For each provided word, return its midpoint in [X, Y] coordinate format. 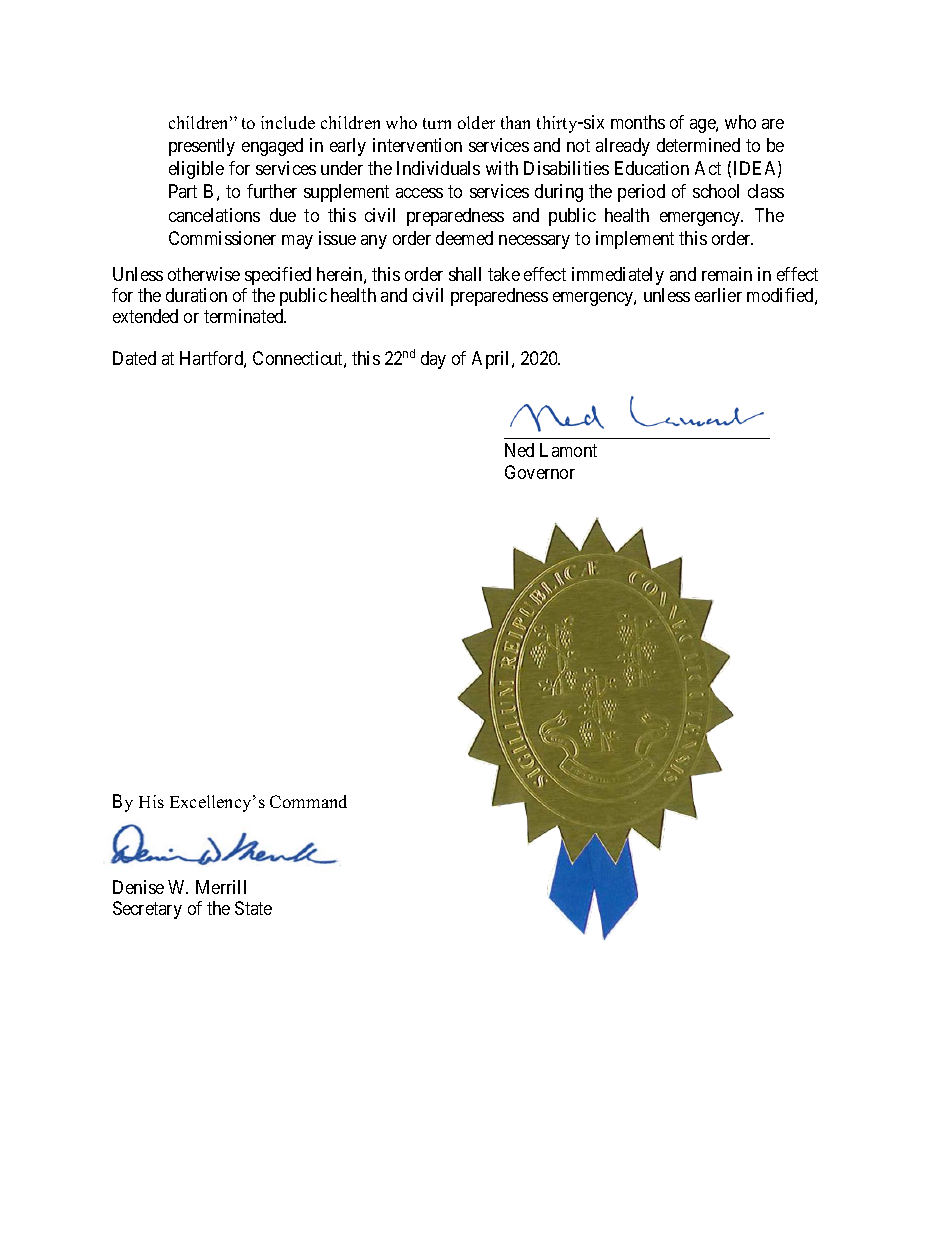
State [253, 908]
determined [698, 145]
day [433, 360]
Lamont [568, 450]
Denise [138, 887]
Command [308, 801]
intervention [417, 145]
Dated [134, 358]
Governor [540, 472]
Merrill [221, 887]
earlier [718, 295]
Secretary [147, 910]
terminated [245, 316]
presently [202, 147]
